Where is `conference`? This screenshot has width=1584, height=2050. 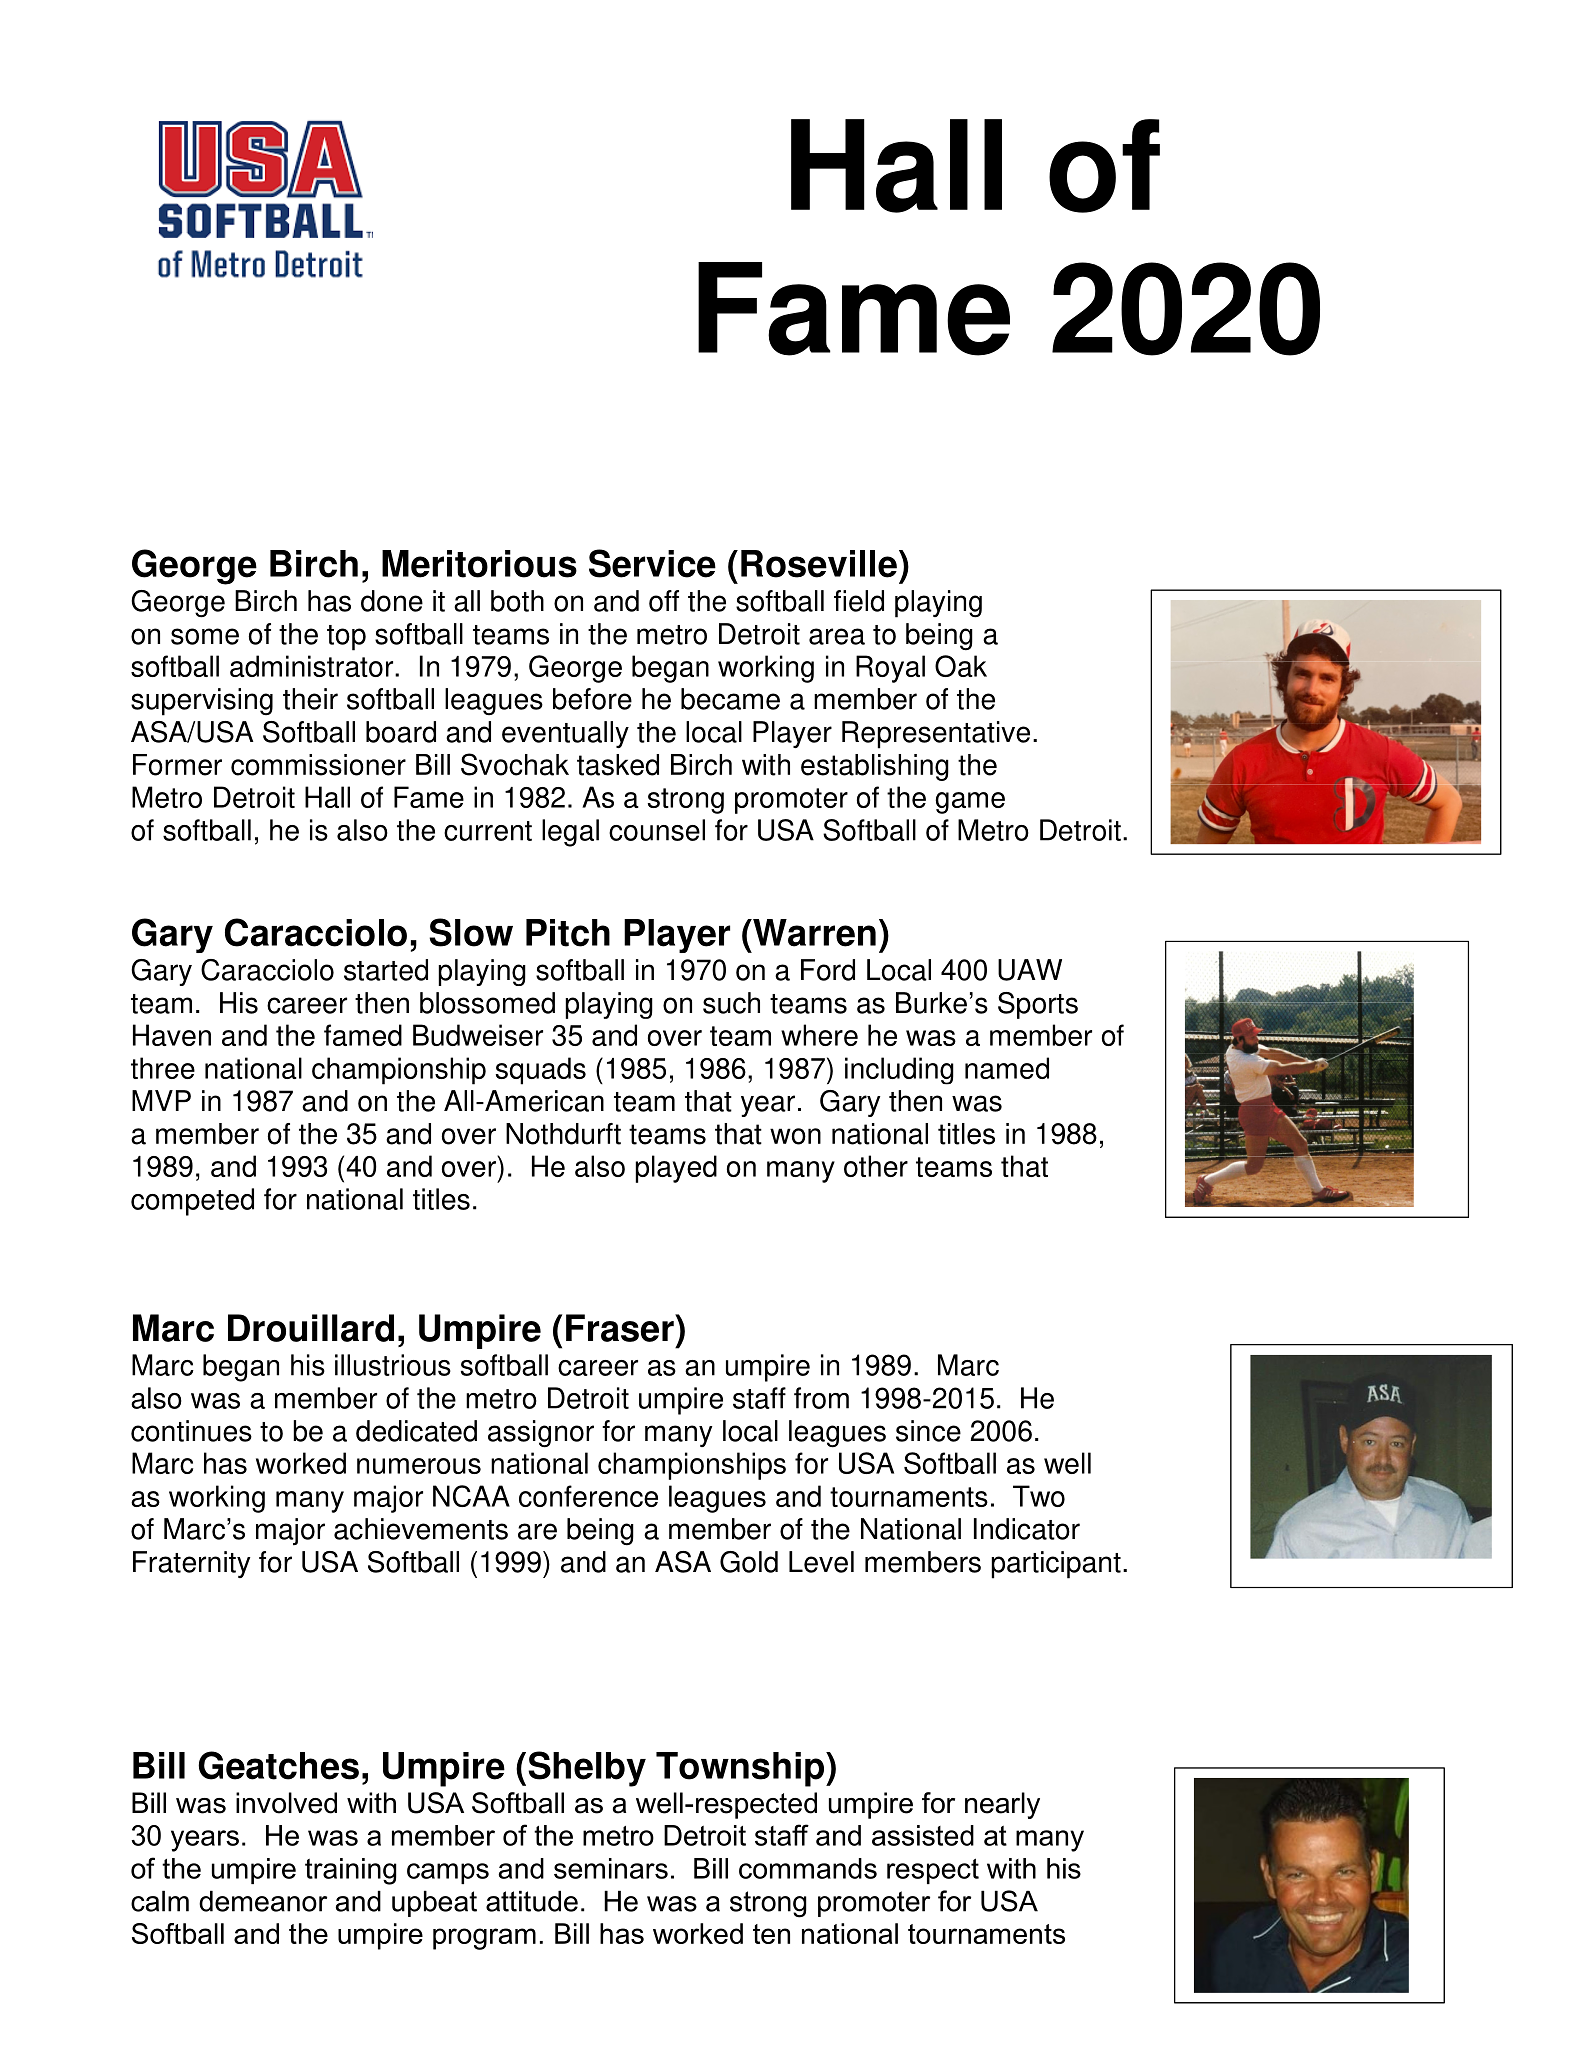
conference is located at coordinates (588, 1496).
